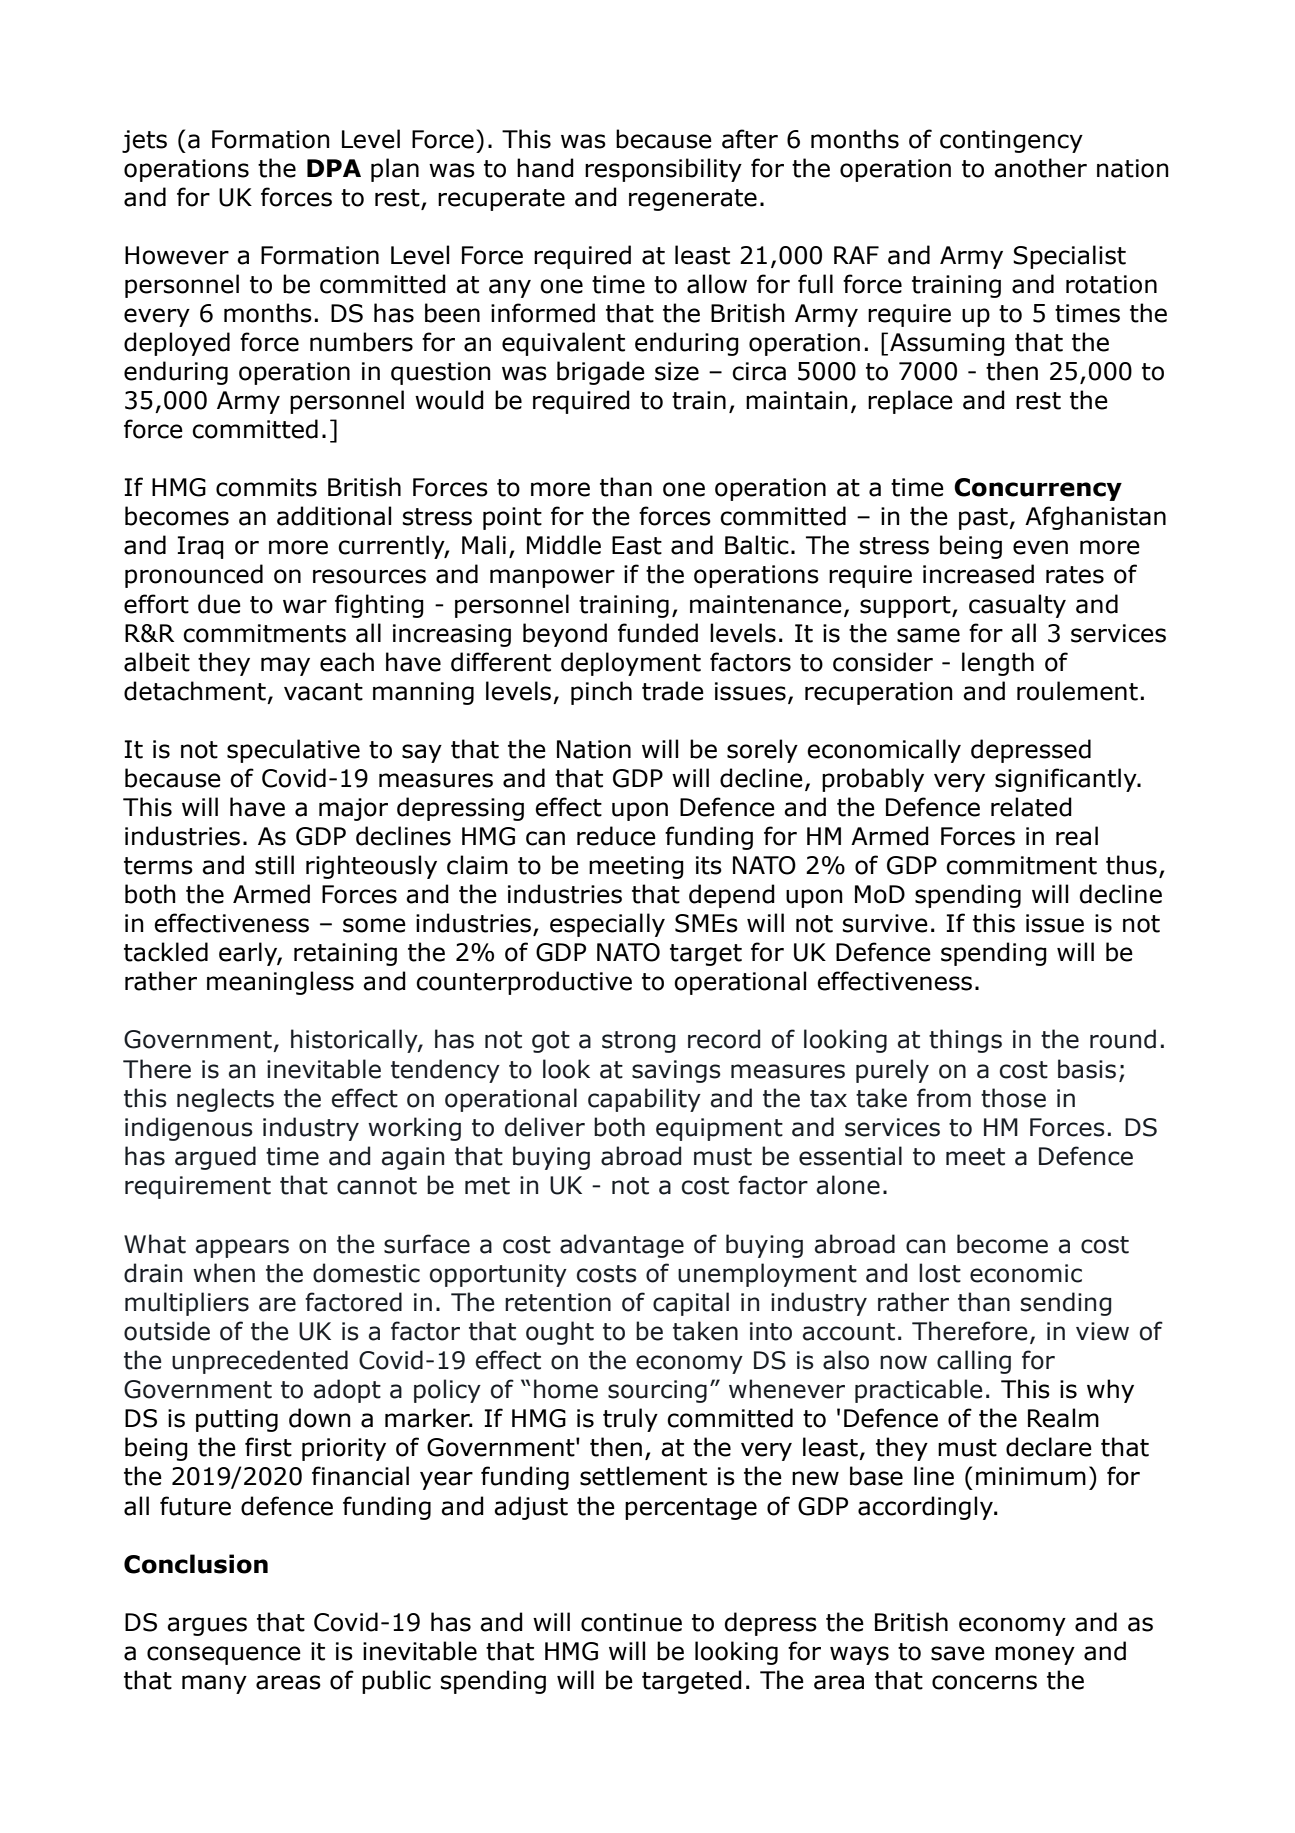  What do you see at coordinates (1040, 168) in the screenshot?
I see `another` at bounding box center [1040, 168].
